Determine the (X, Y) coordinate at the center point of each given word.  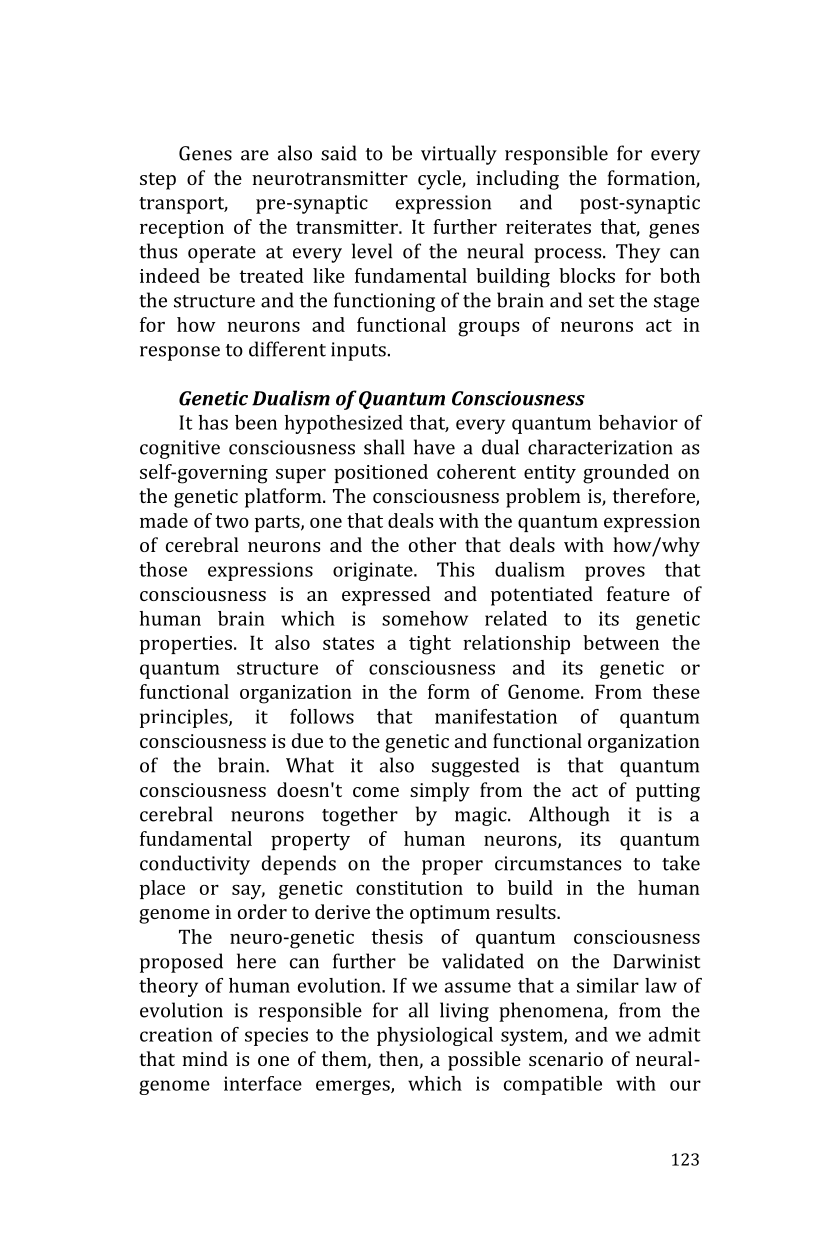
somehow (425, 618)
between (621, 642)
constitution (409, 888)
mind (205, 1058)
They (638, 253)
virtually (459, 155)
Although (569, 816)
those (163, 569)
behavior (638, 422)
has (213, 422)
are (255, 155)
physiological (435, 1036)
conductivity (195, 865)
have (434, 447)
